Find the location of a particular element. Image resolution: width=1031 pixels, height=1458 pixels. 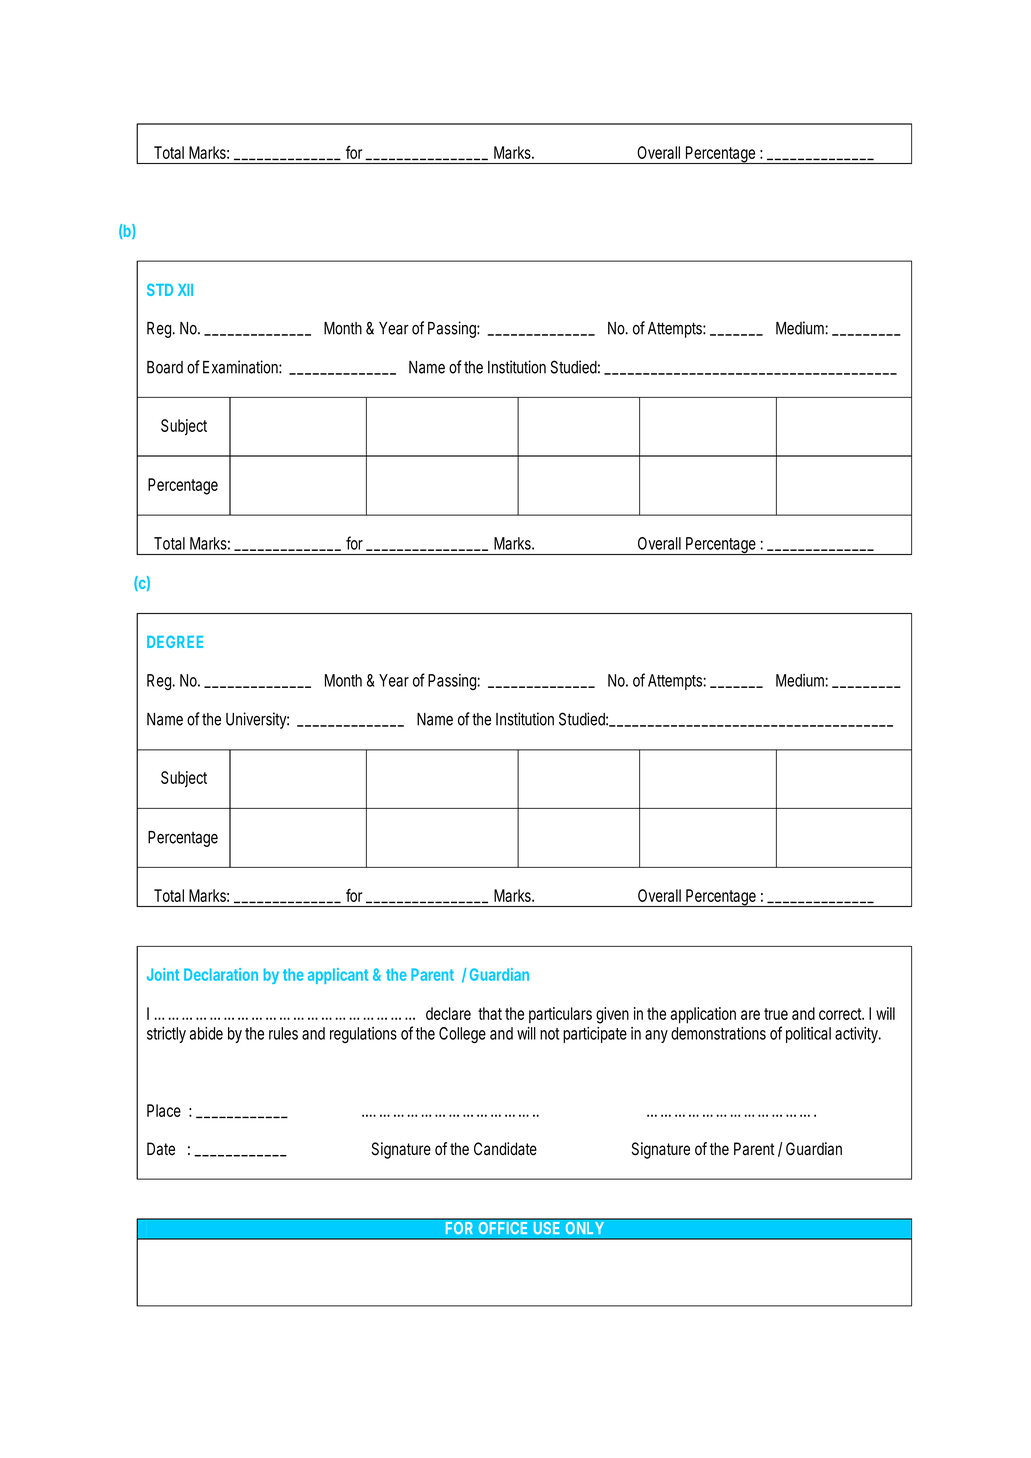

DEGREE is located at coordinates (175, 641).
